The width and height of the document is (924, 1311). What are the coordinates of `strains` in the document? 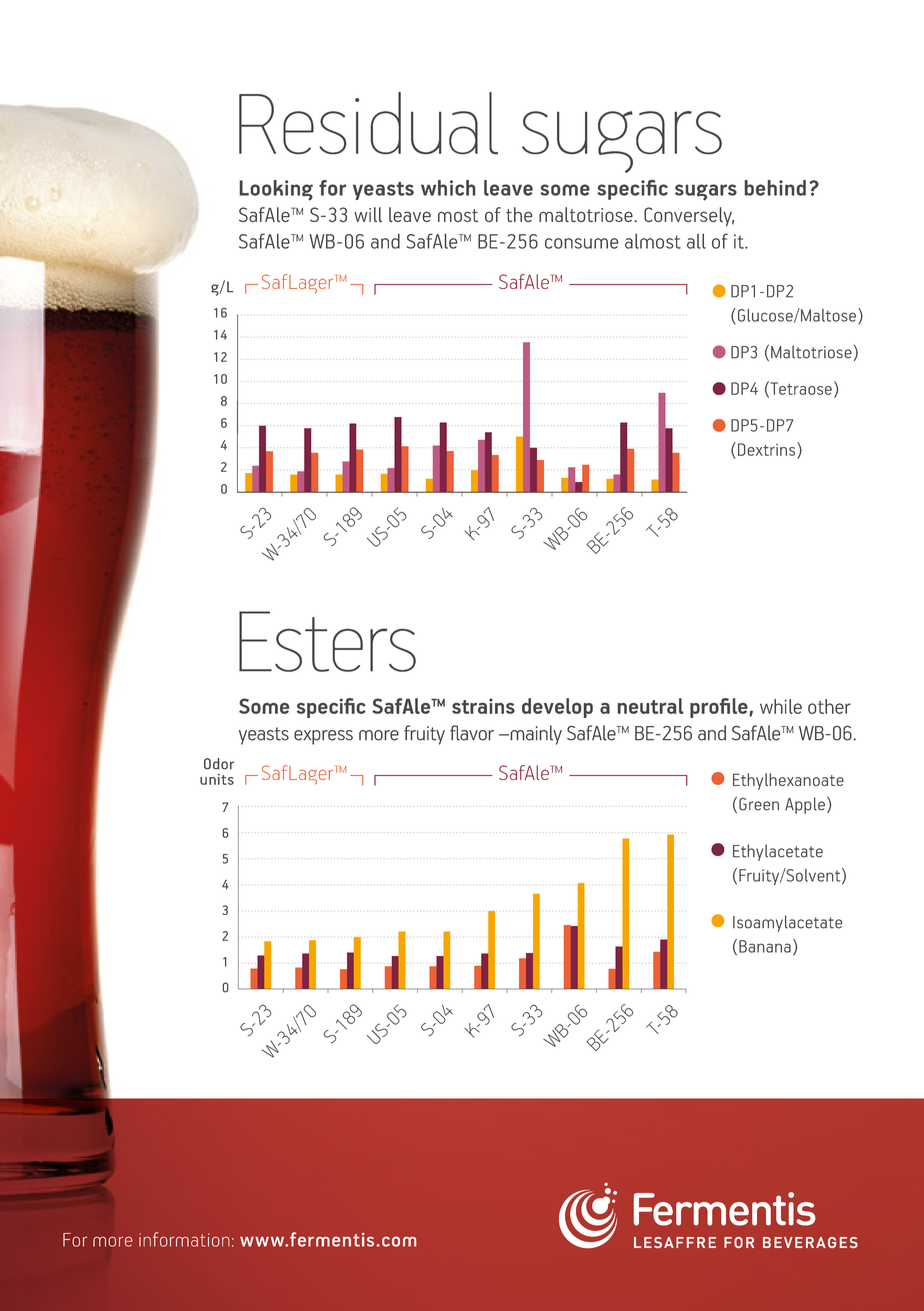 It's located at (483, 706).
